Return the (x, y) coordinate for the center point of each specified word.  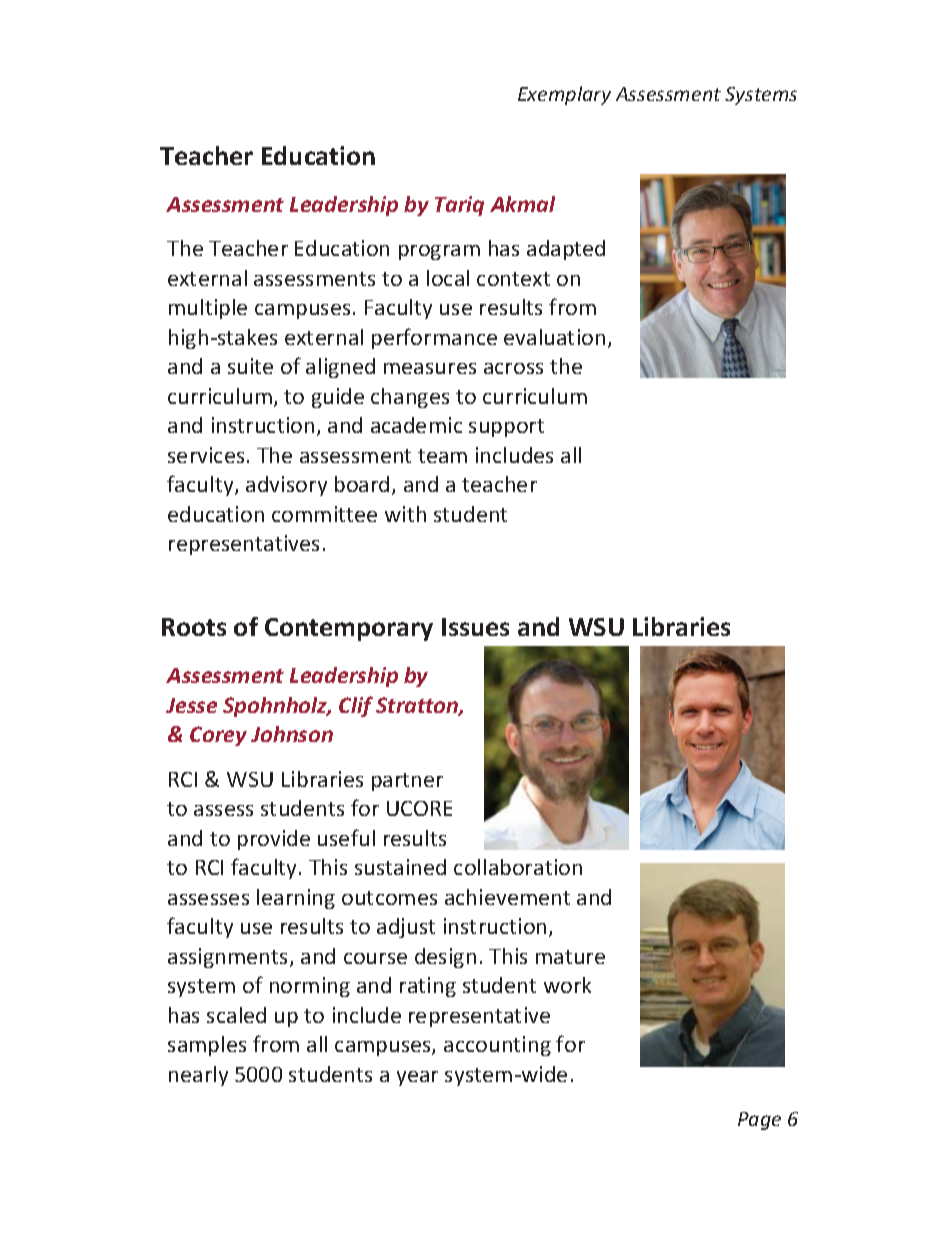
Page (759, 1121)
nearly (198, 1076)
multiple (208, 309)
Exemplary (564, 95)
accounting (497, 1046)
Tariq (459, 206)
